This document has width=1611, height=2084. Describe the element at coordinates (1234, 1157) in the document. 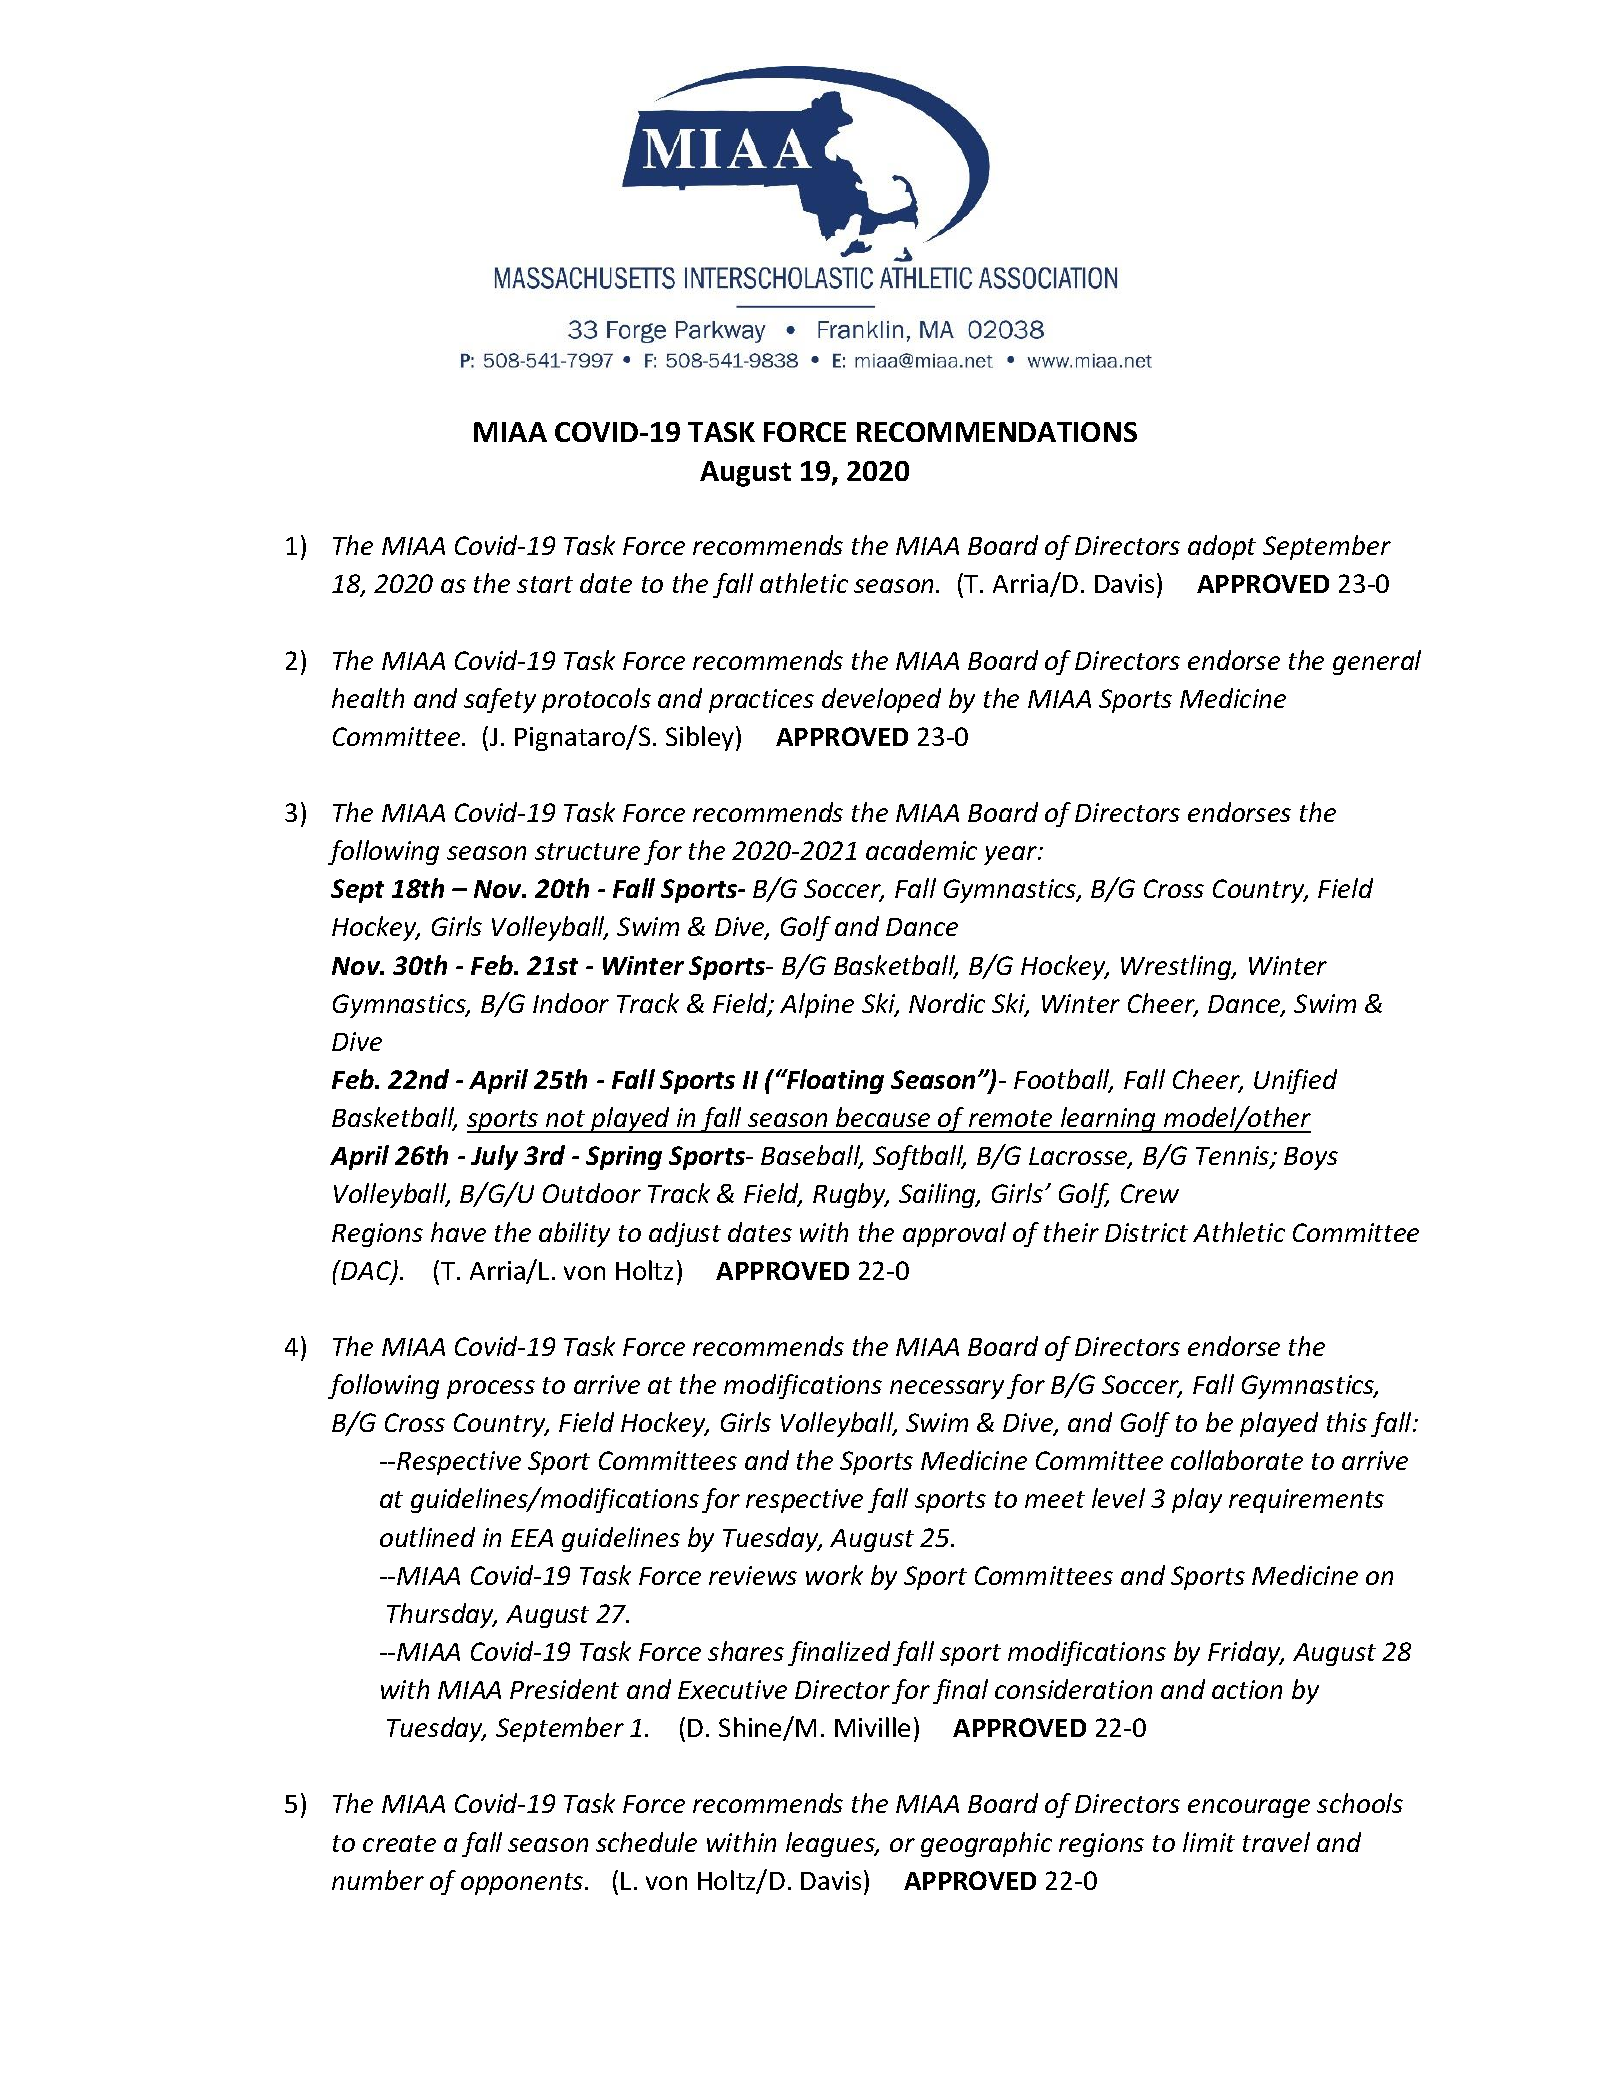

I see `Tennis` at that location.
